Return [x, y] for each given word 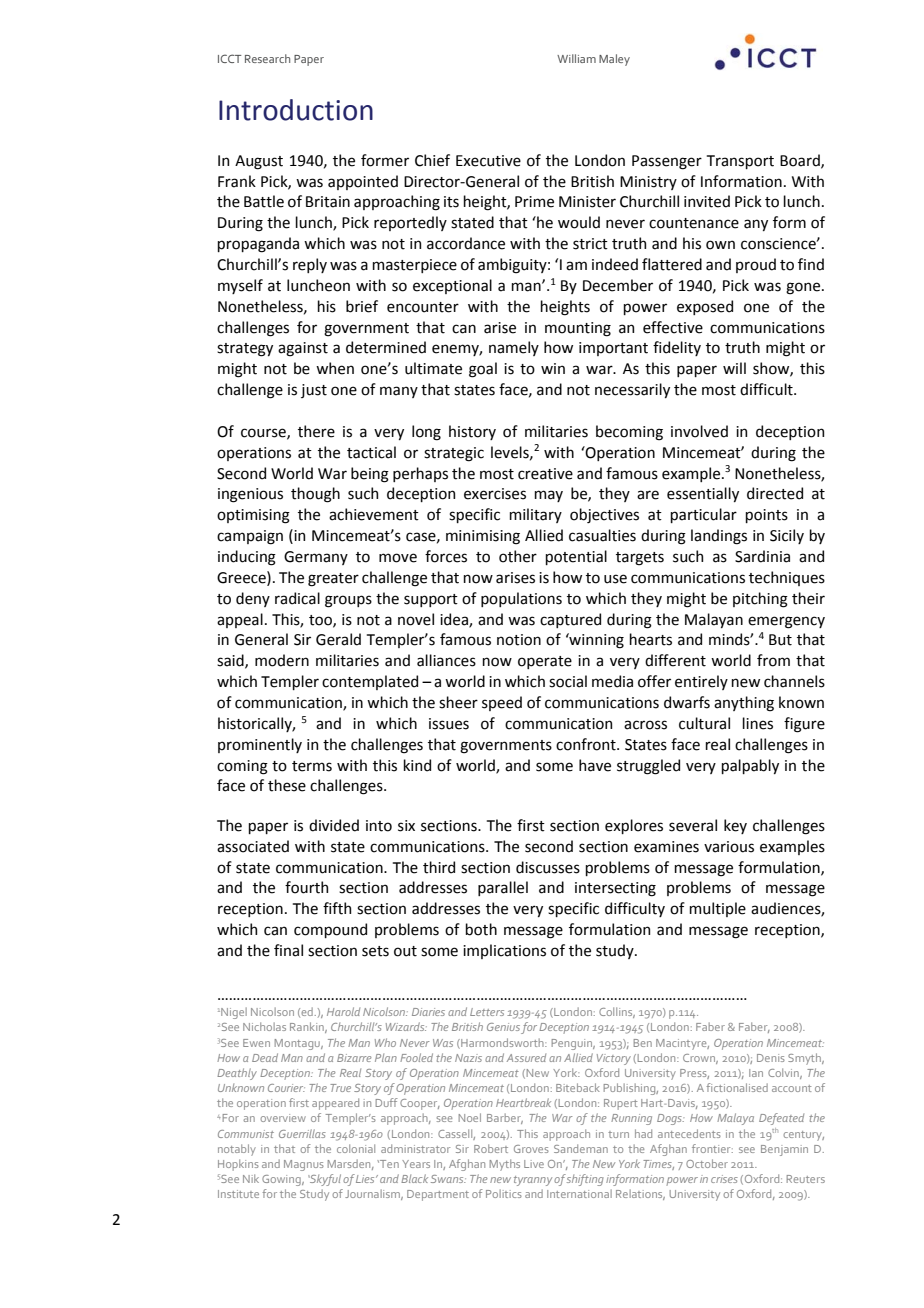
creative [545, 474]
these [287, 785]
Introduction [296, 110]
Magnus [304, 1165]
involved [699, 431]
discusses [548, 867]
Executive [488, 161]
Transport [740, 162]
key [735, 826]
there [316, 431]
